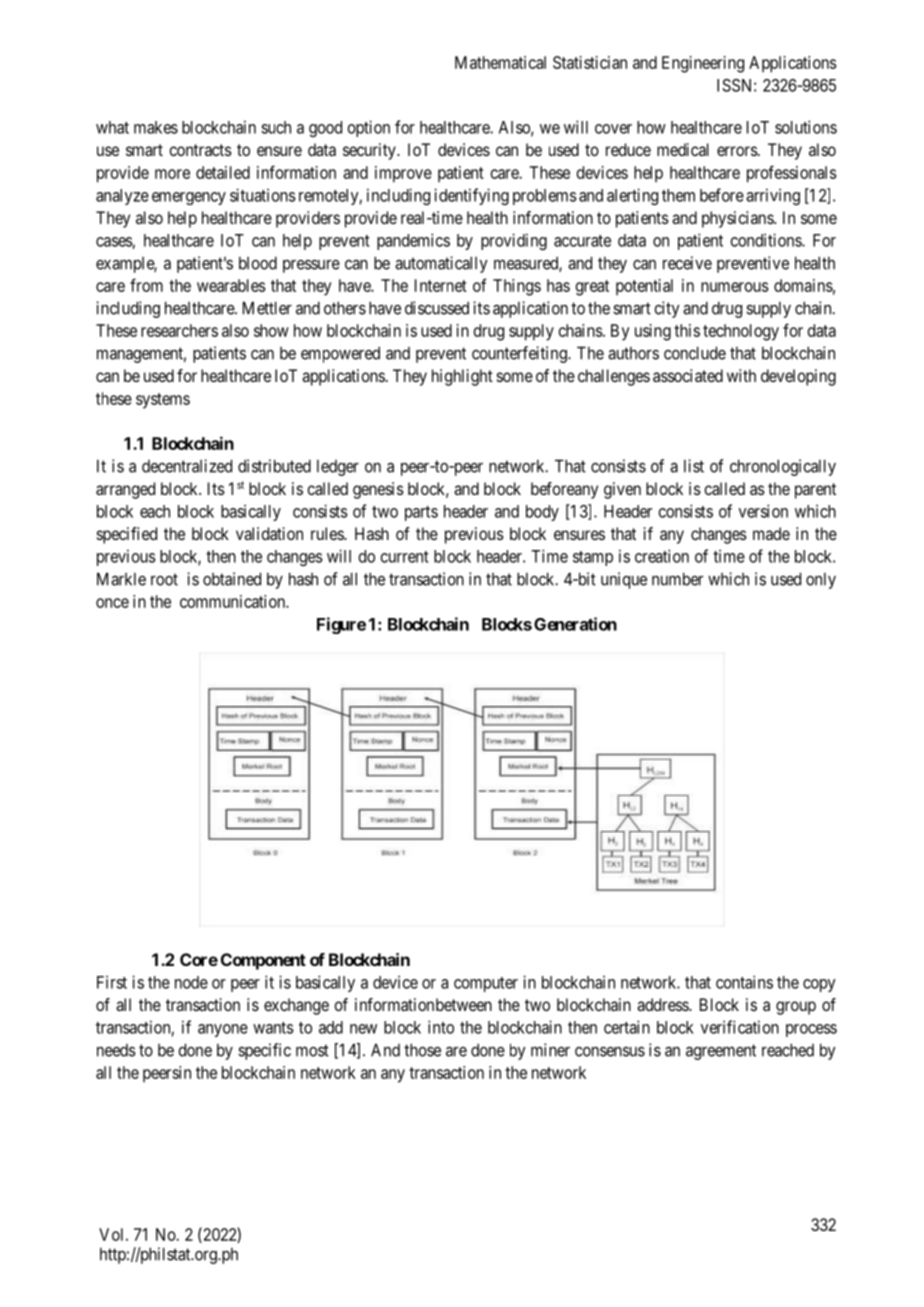 This screenshot has width=924, height=1307. What do you see at coordinates (771, 533) in the screenshot?
I see `made` at bounding box center [771, 533].
